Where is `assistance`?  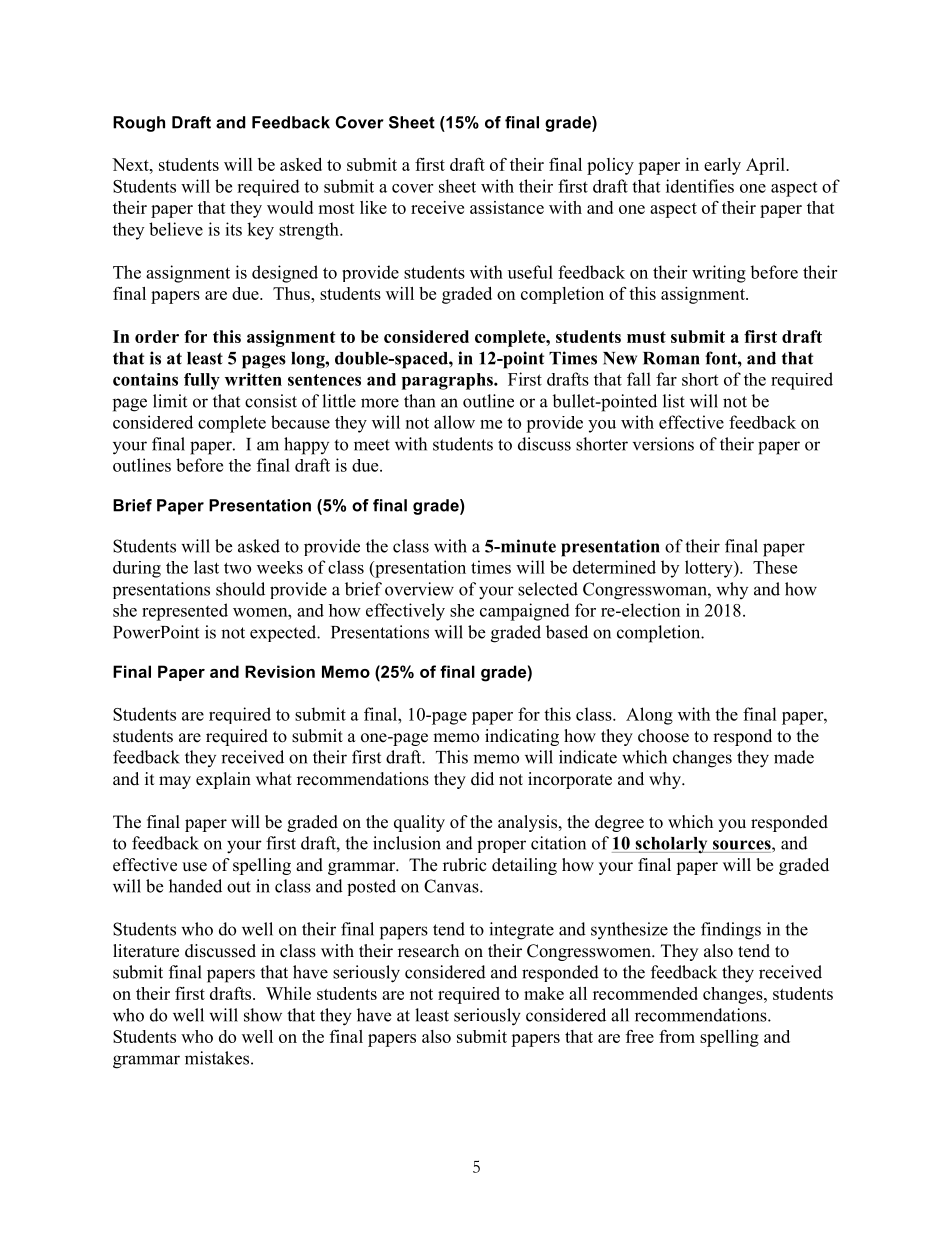
assistance is located at coordinates (507, 207).
